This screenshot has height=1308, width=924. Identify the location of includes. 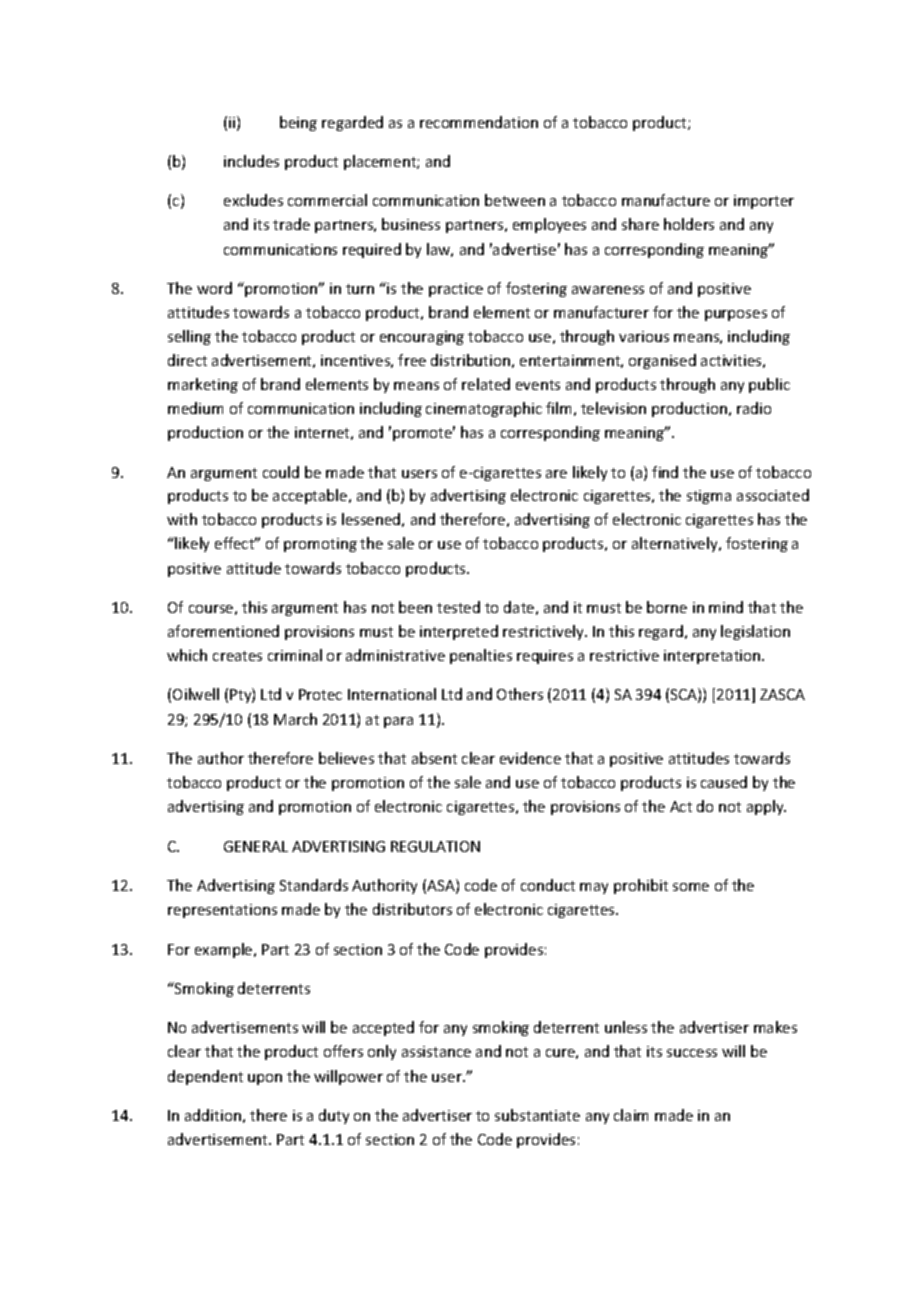
(251, 161).
